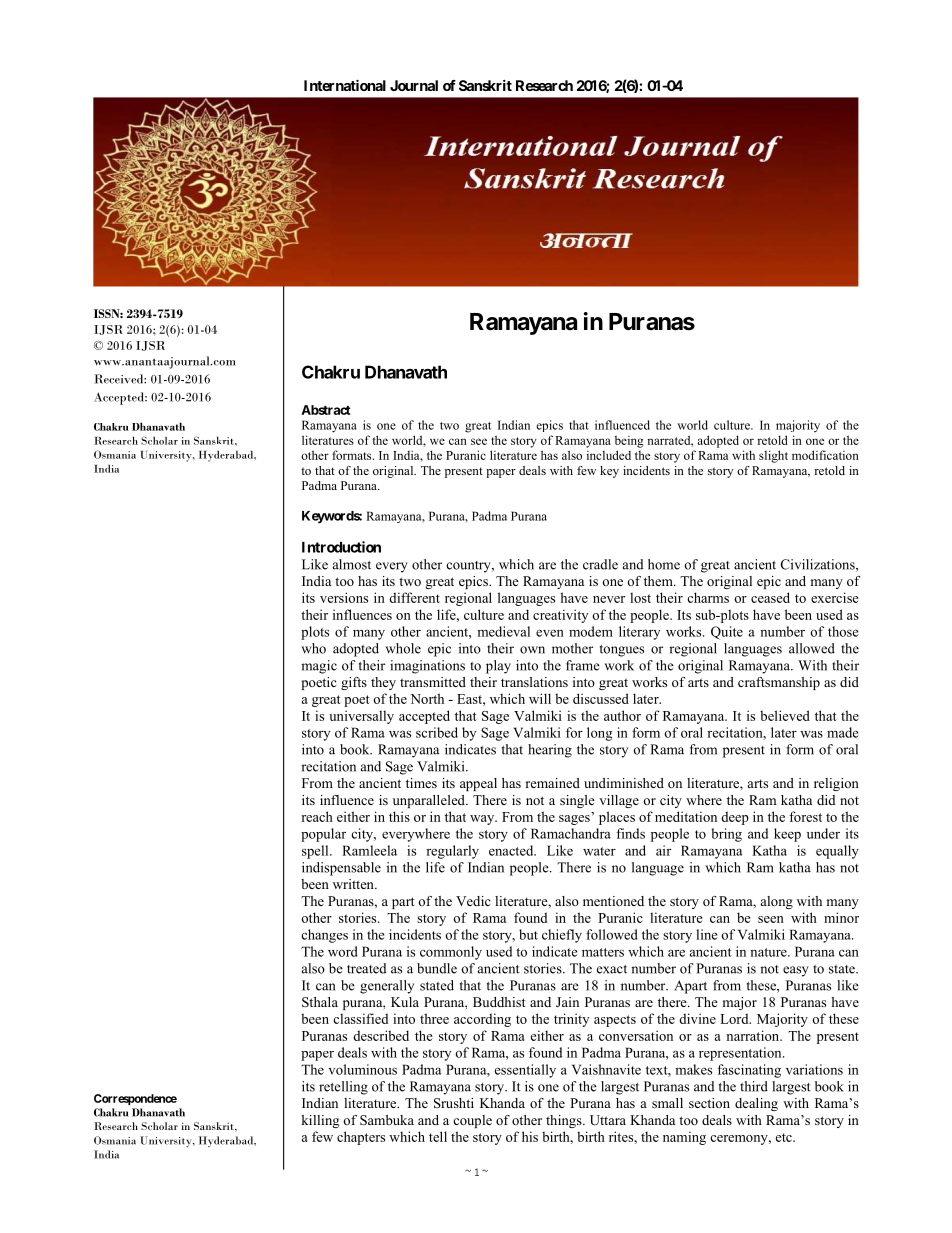  I want to click on ceased, so click(770, 597).
